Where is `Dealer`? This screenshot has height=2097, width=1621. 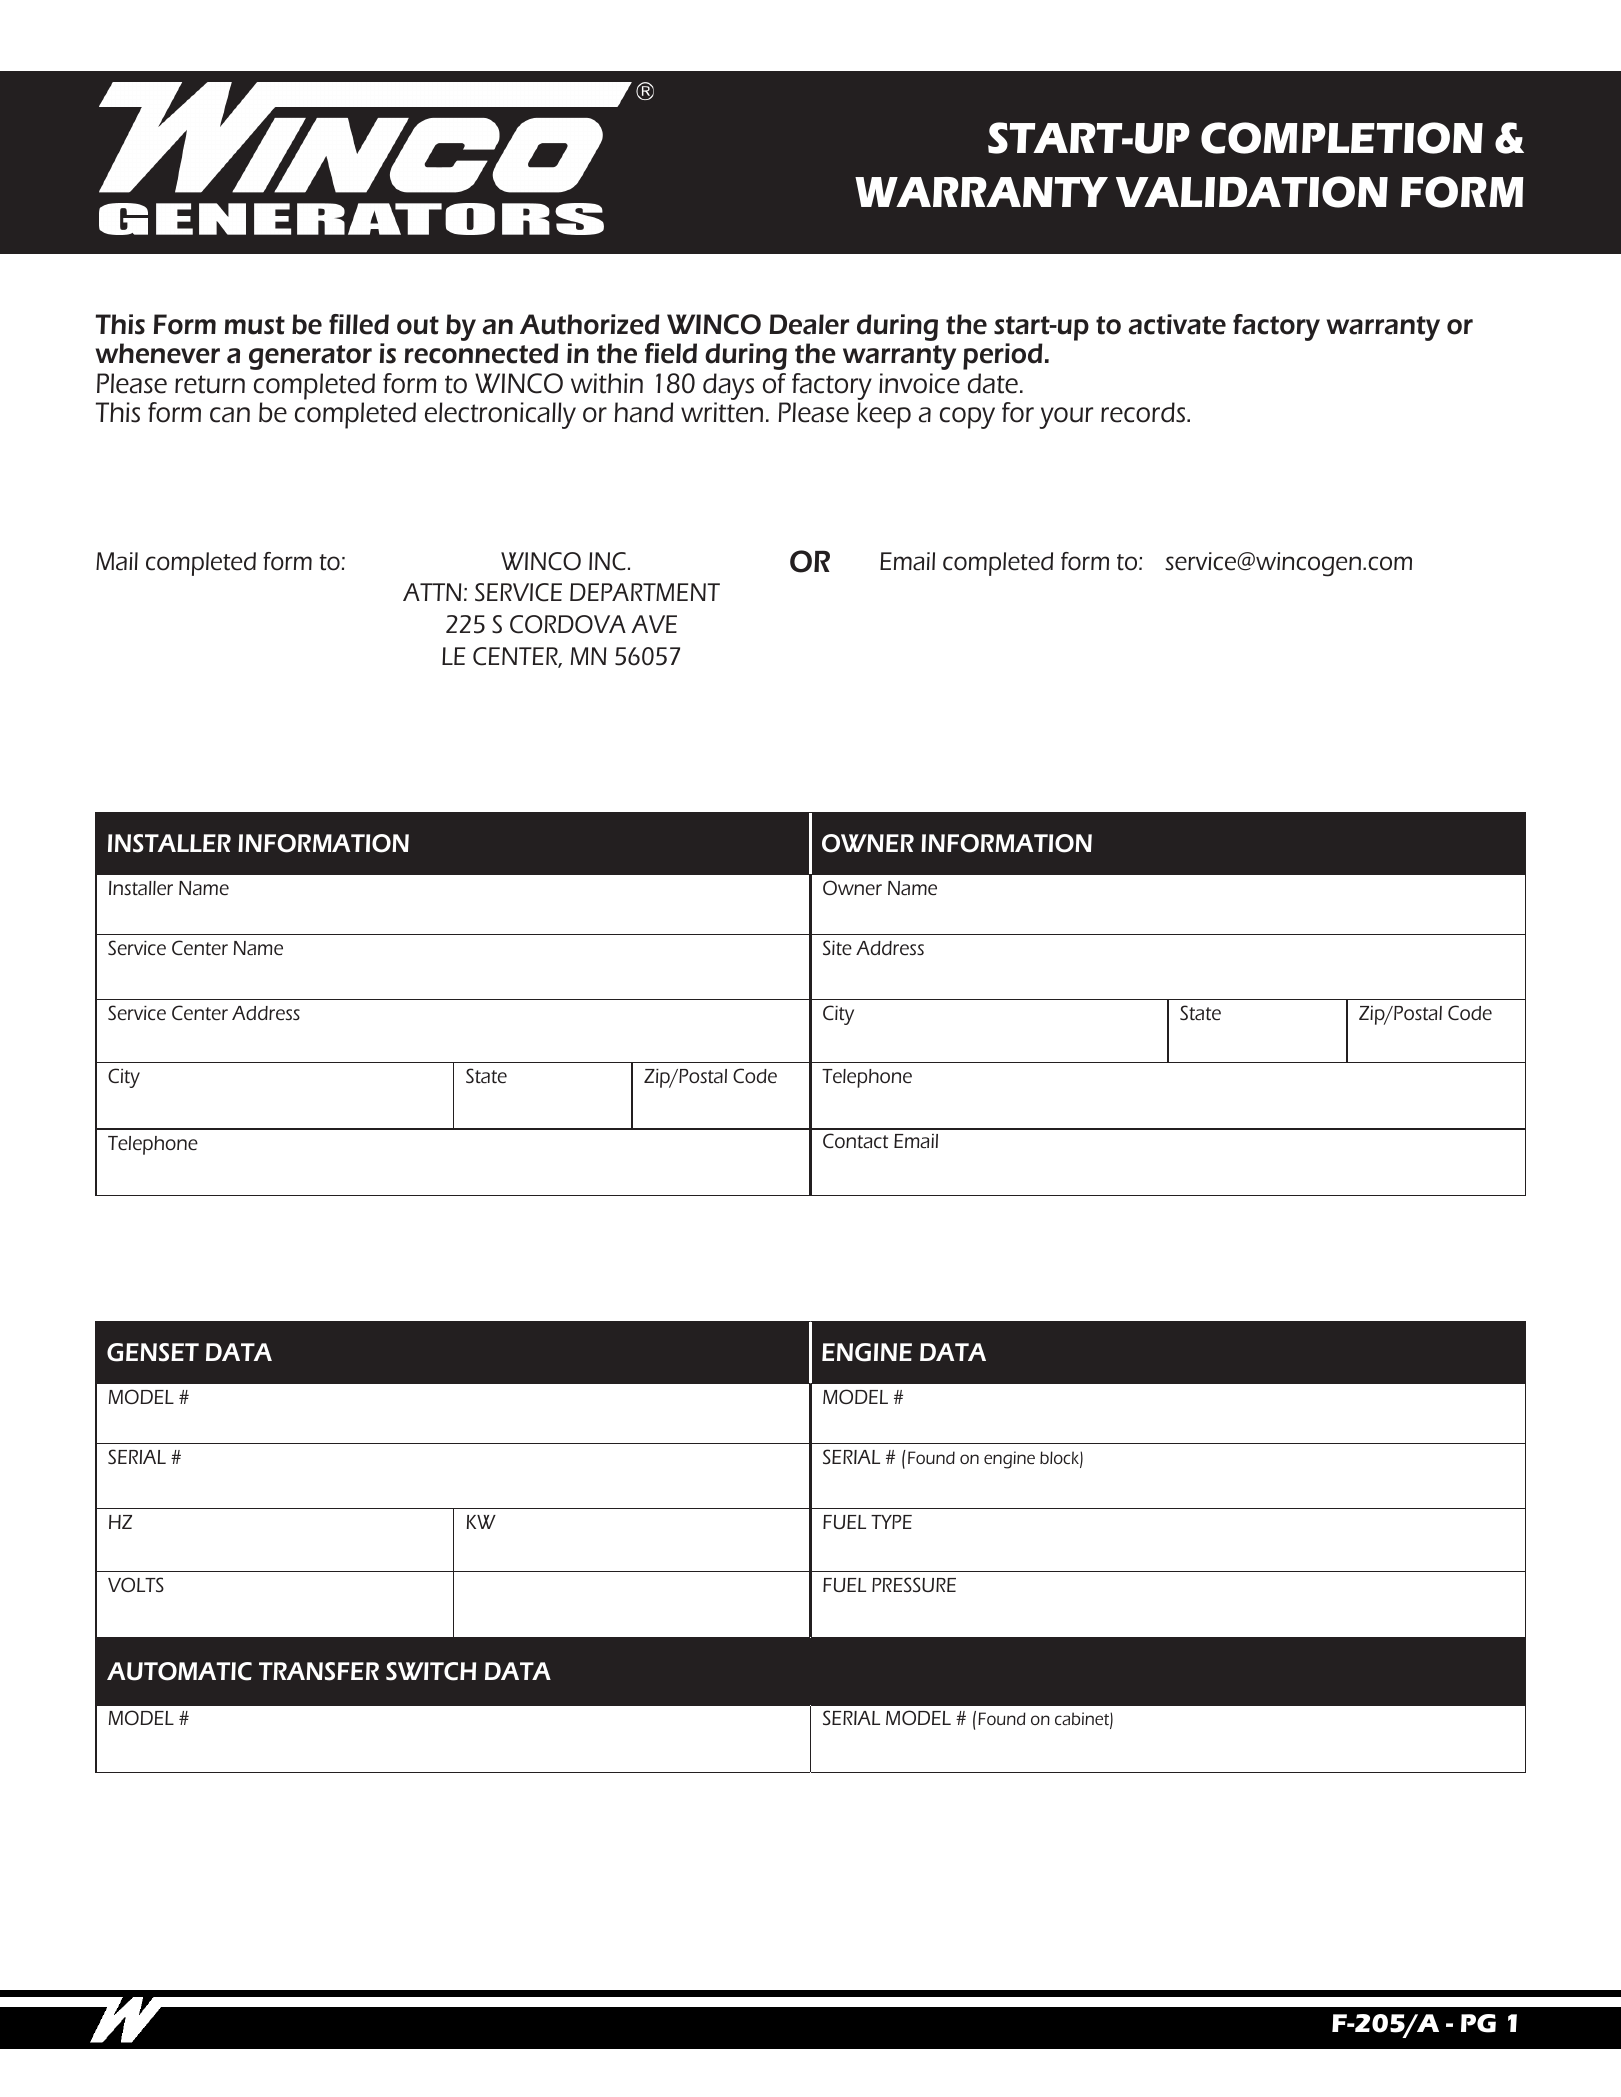 Dealer is located at coordinates (809, 324).
